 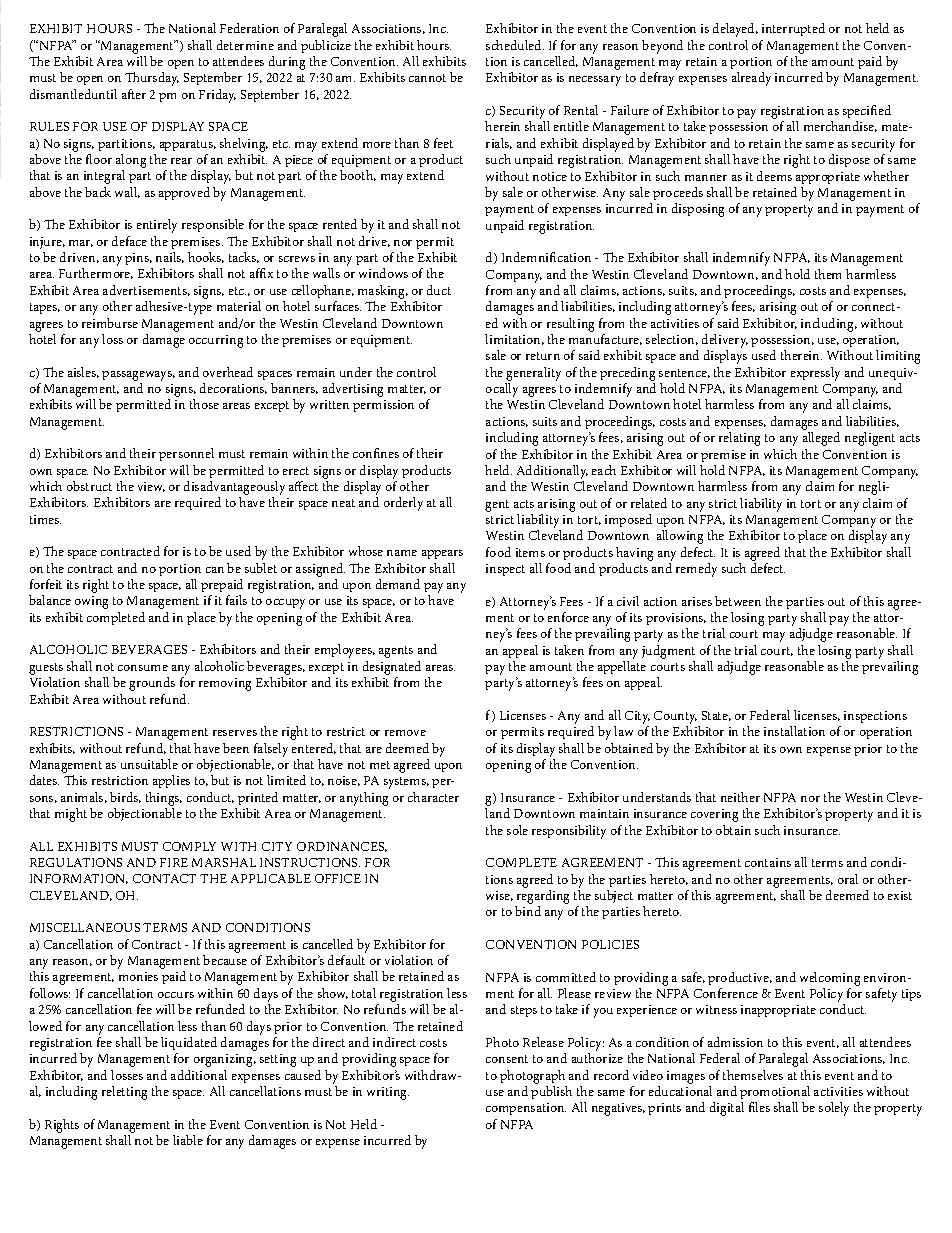 What do you see at coordinates (204, 404) in the document?
I see `those` at bounding box center [204, 404].
